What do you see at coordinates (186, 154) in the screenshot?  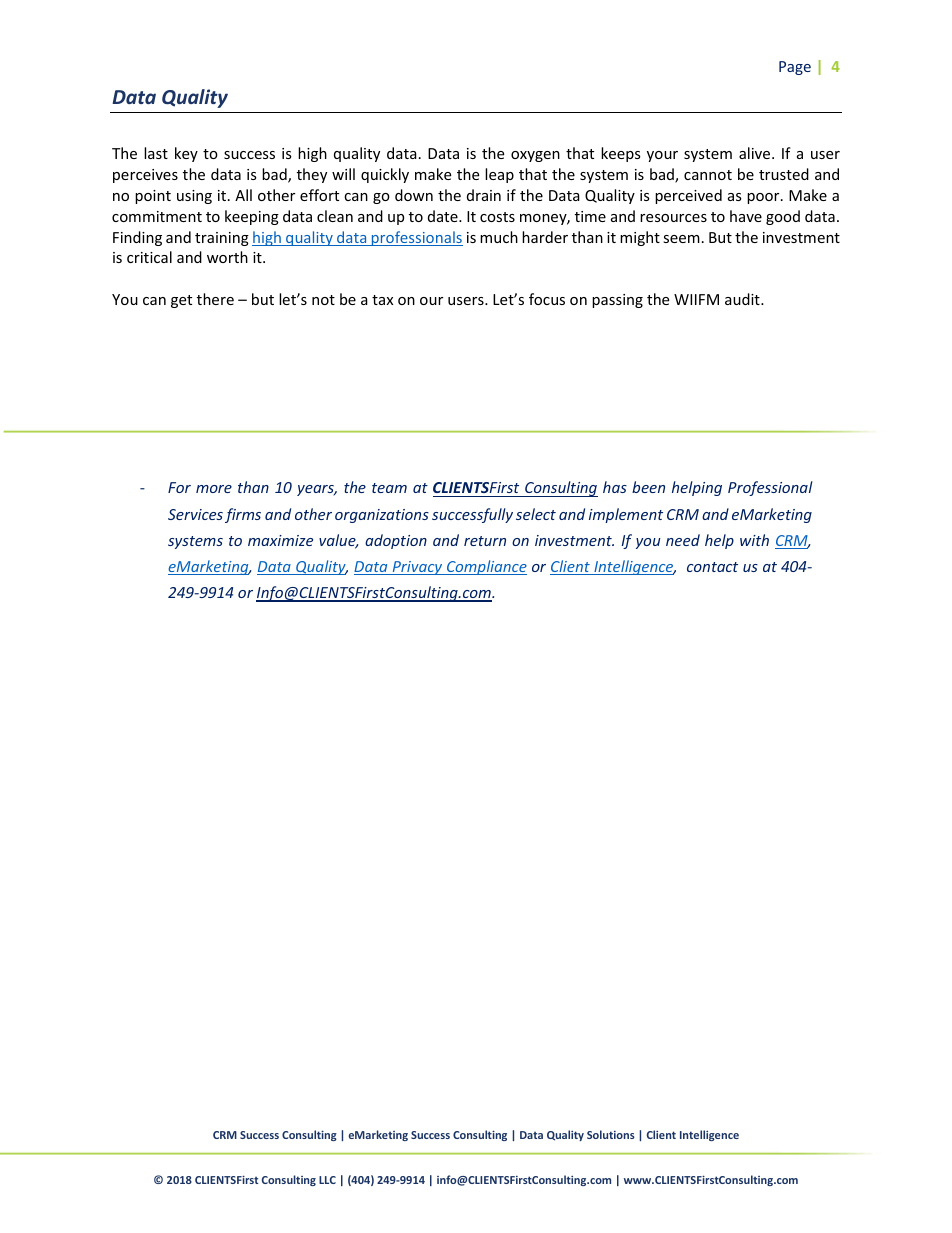 I see `key` at bounding box center [186, 154].
